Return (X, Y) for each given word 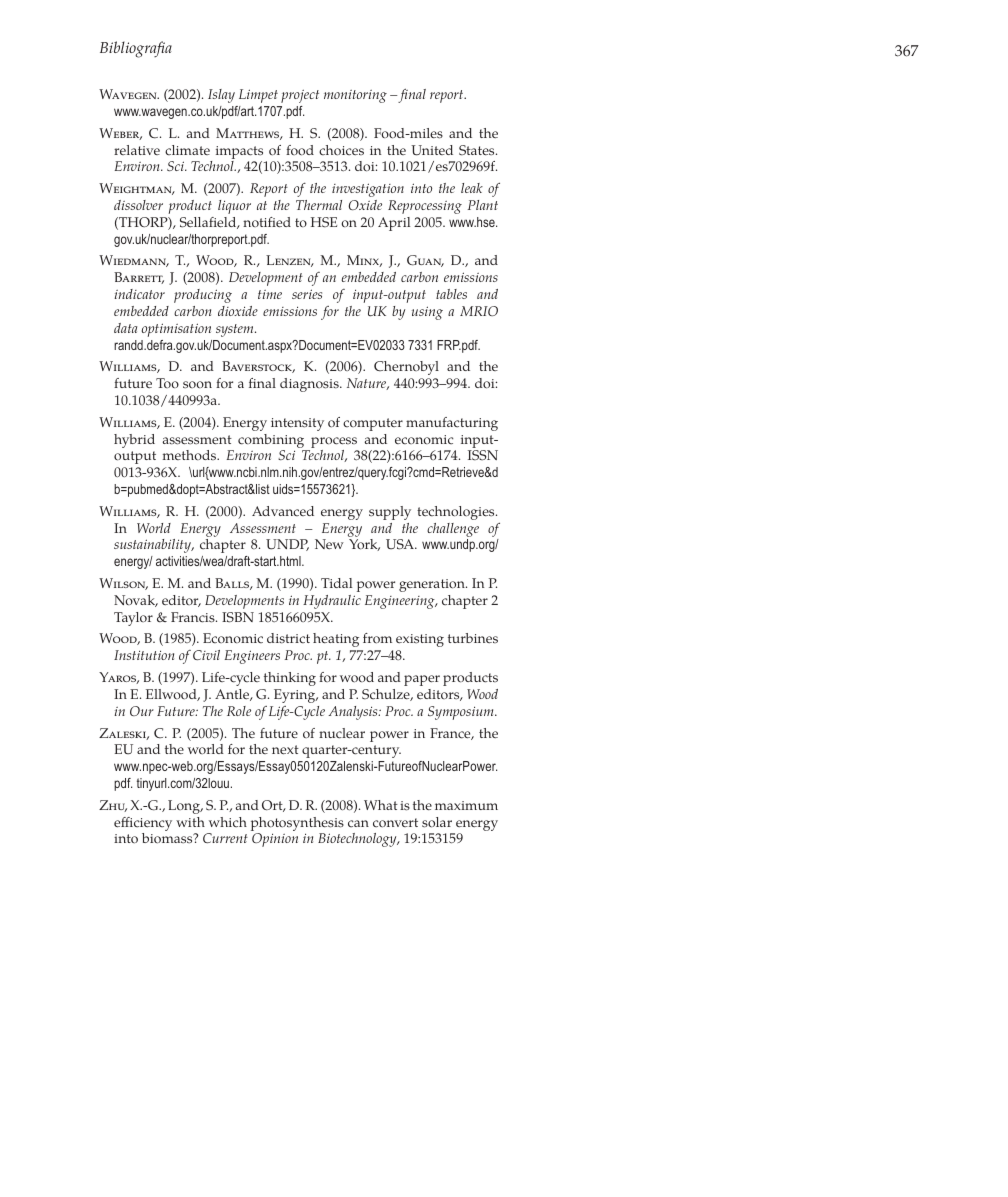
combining (272, 442)
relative (137, 150)
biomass (168, 838)
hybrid (134, 441)
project (300, 96)
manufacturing (452, 424)
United (432, 150)
